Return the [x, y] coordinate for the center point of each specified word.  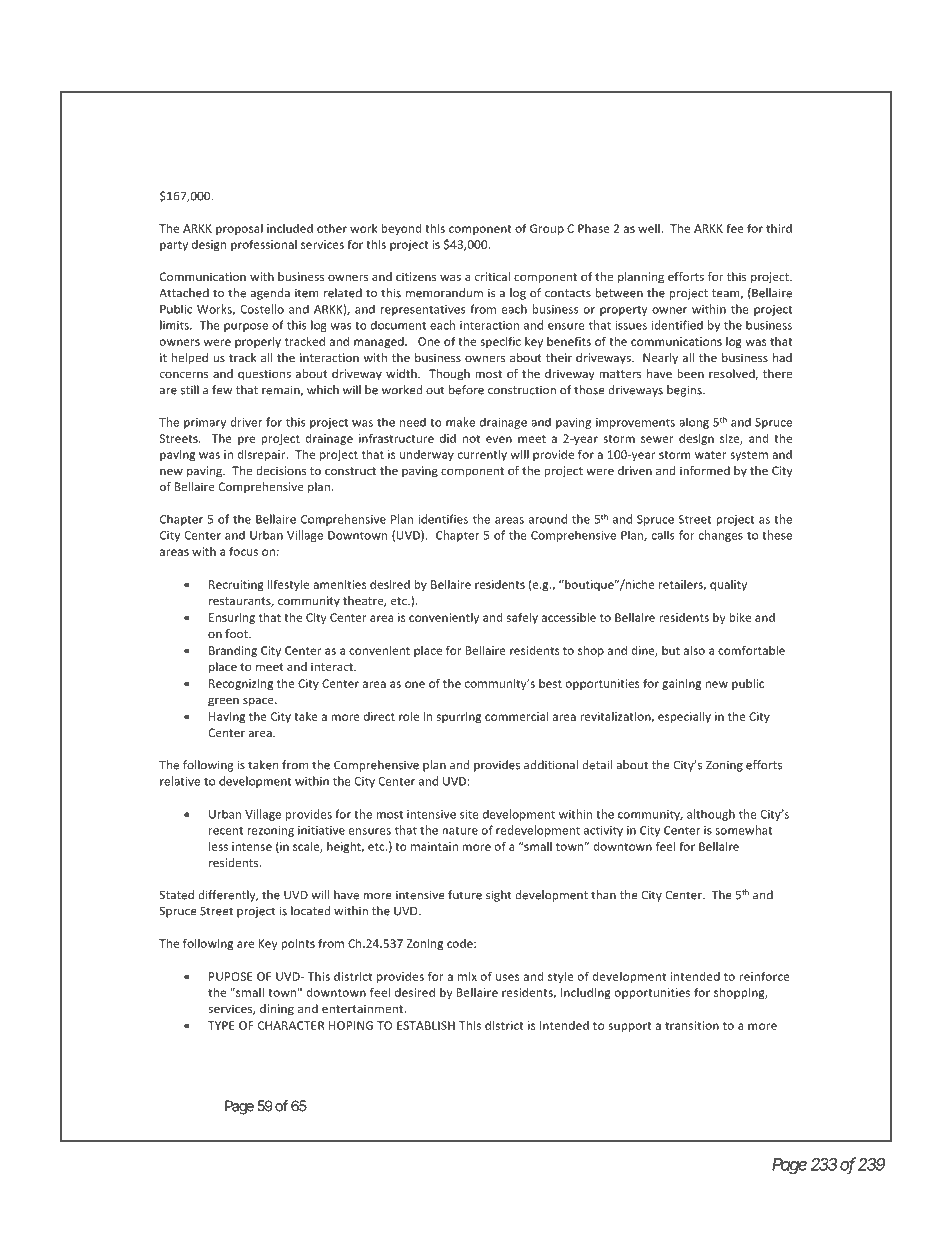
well [649, 228]
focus [243, 551]
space [259, 702]
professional [264, 245]
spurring [459, 717]
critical [492, 276]
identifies [443, 519]
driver [246, 422]
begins [685, 391]
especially [684, 717]
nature [460, 831]
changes [721, 536]
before [466, 390]
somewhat [744, 830]
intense [252, 846]
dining [277, 1010]
